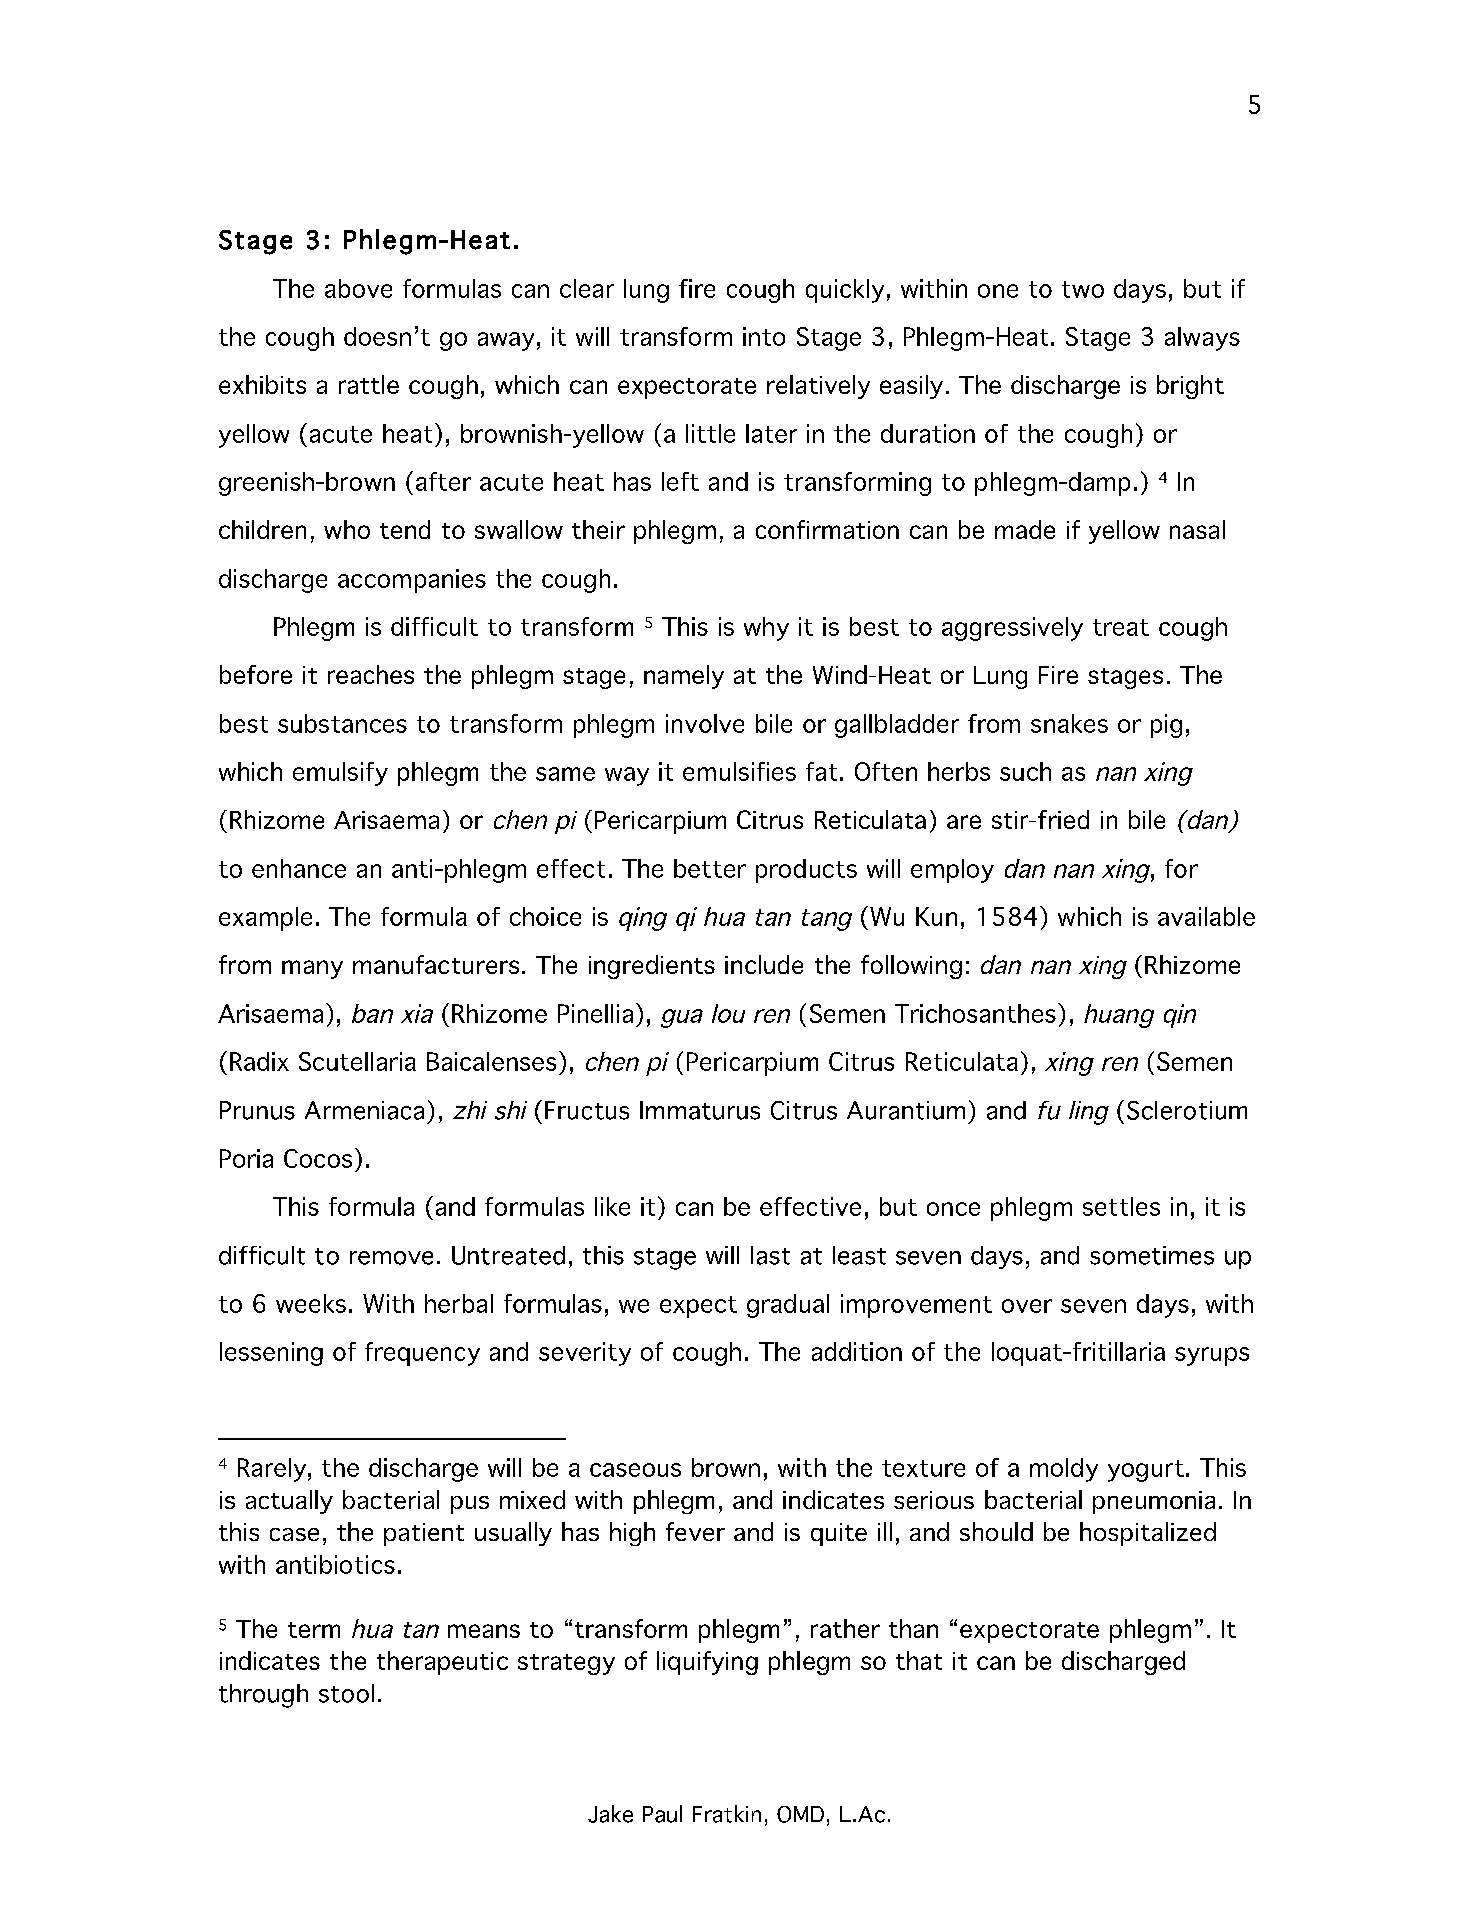  Describe the element at coordinates (346, 1693) in the page. I see `stool` at that location.
